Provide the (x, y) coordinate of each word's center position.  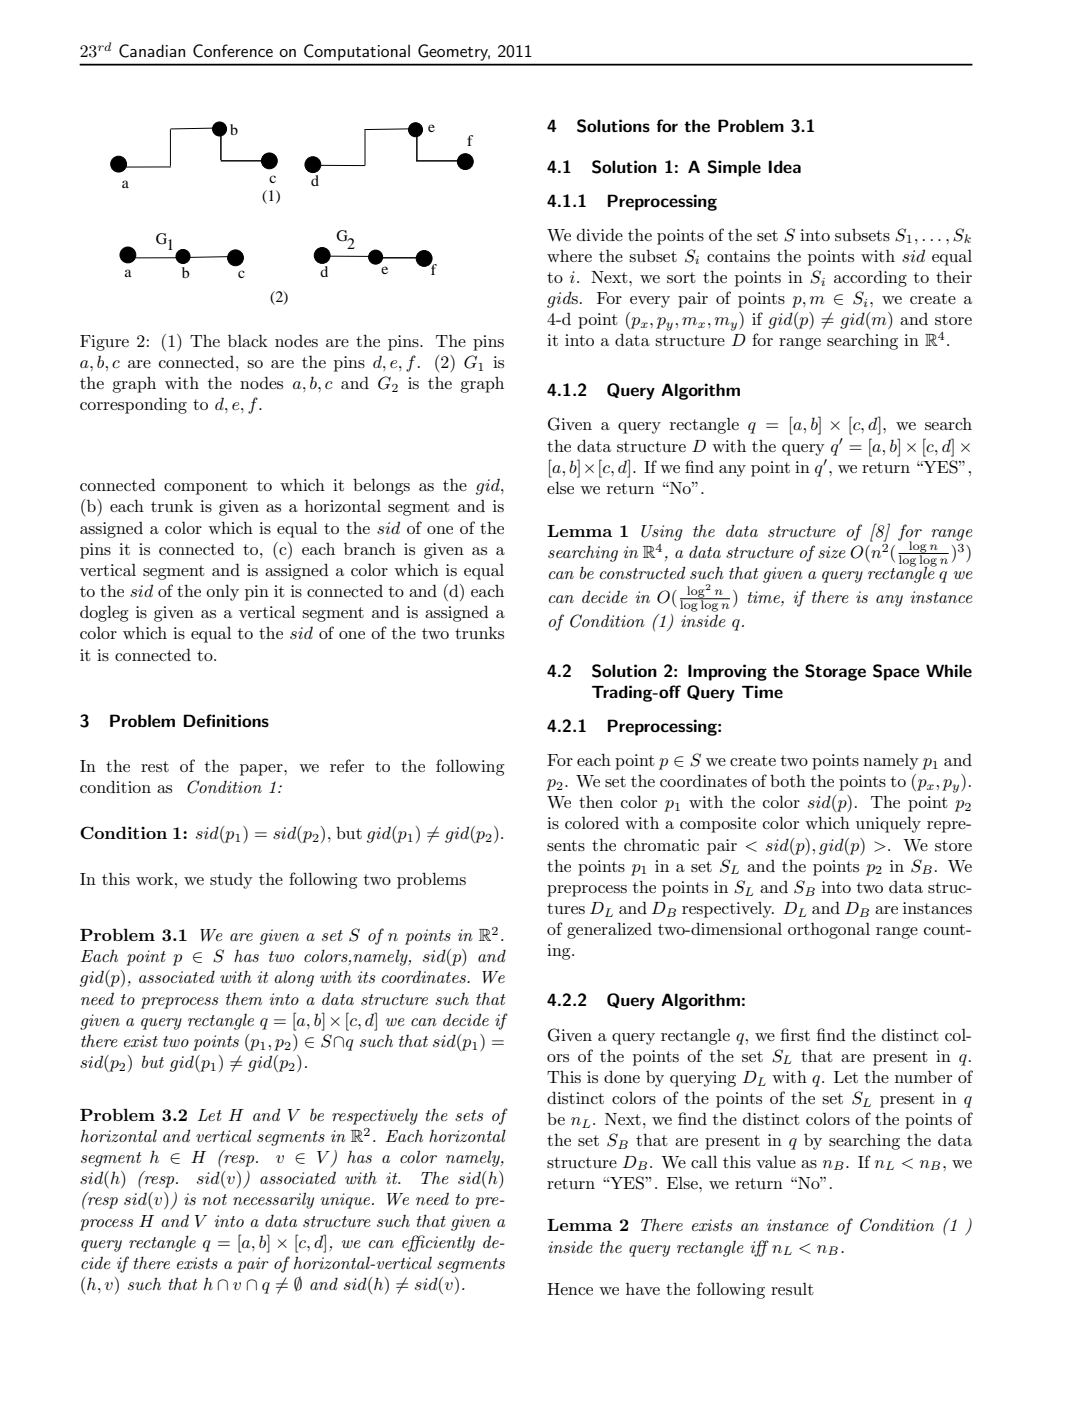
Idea (785, 166)
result (792, 1288)
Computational (357, 52)
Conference (233, 51)
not (214, 1199)
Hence (570, 1289)
